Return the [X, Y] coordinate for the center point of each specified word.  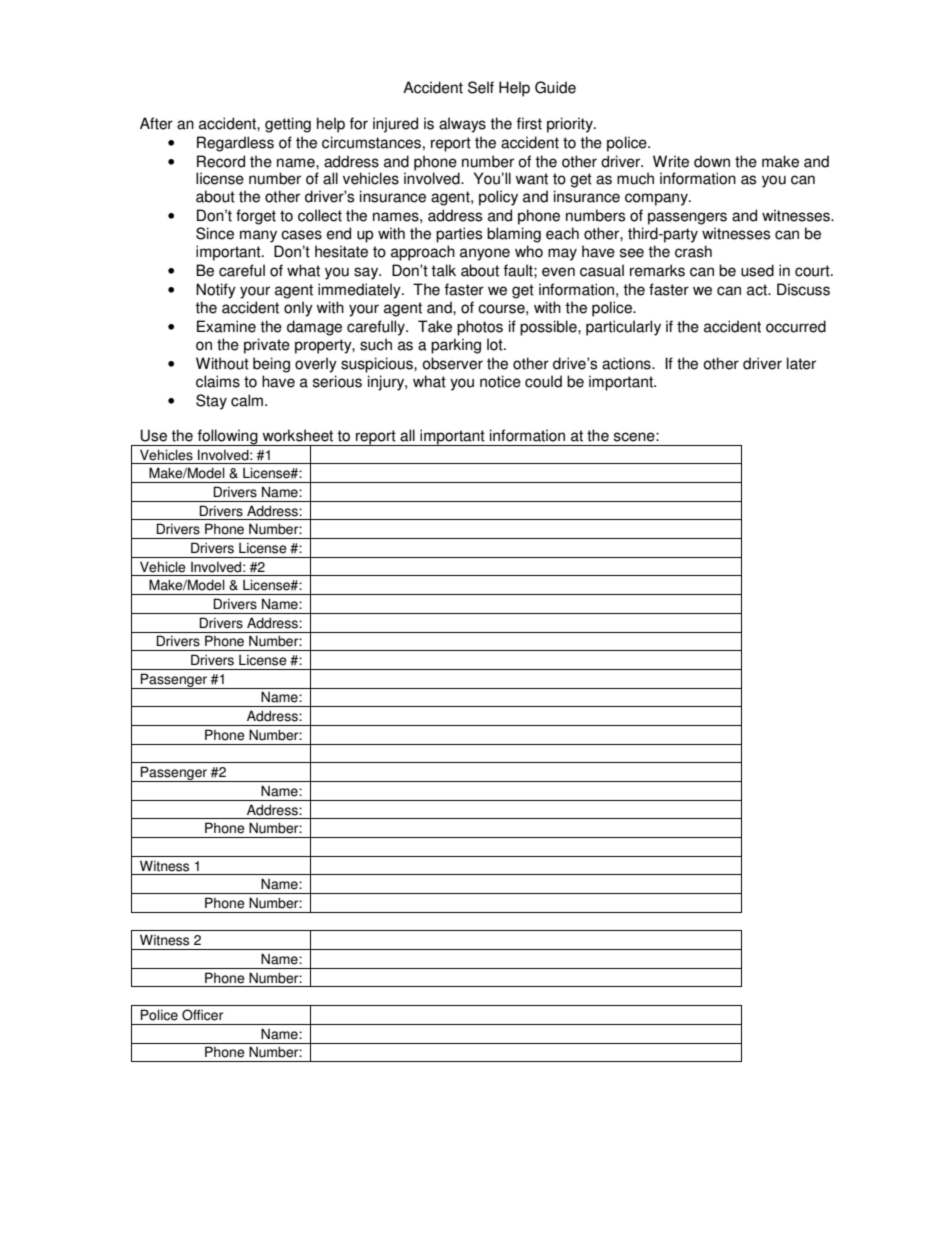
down [712, 161]
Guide [555, 87]
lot [496, 344]
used [757, 270]
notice [500, 381]
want [532, 179]
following [227, 437]
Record [221, 161]
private [267, 346]
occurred [796, 326]
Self [481, 87]
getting [288, 125]
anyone [485, 254]
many [258, 236]
